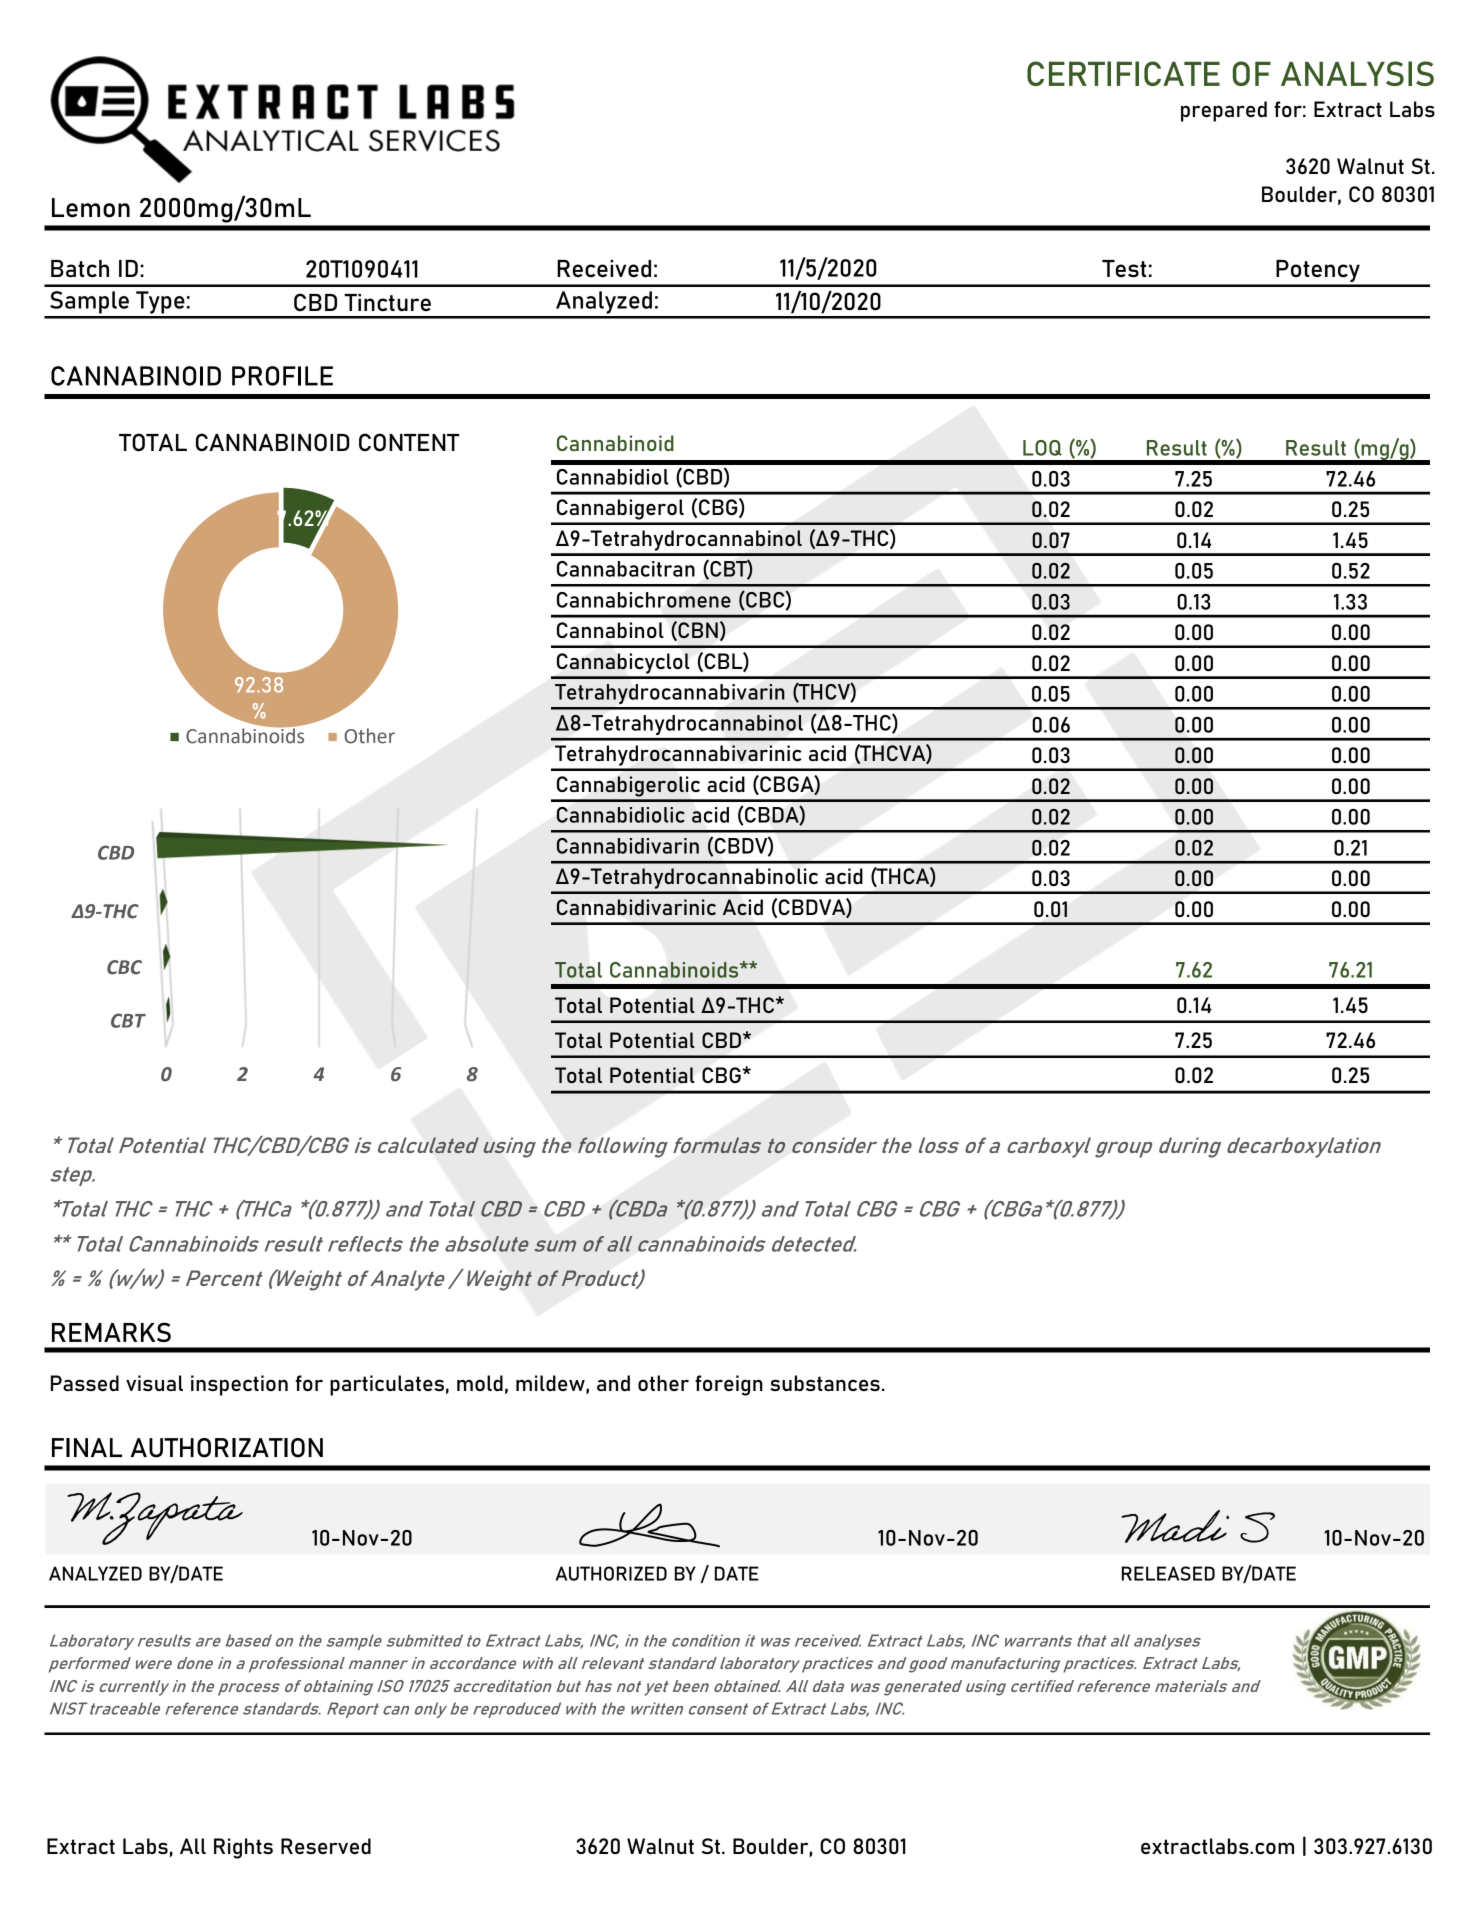 The height and width of the screenshot is (1915, 1479). Describe the element at coordinates (825, 1383) in the screenshot. I see `substances` at that location.
